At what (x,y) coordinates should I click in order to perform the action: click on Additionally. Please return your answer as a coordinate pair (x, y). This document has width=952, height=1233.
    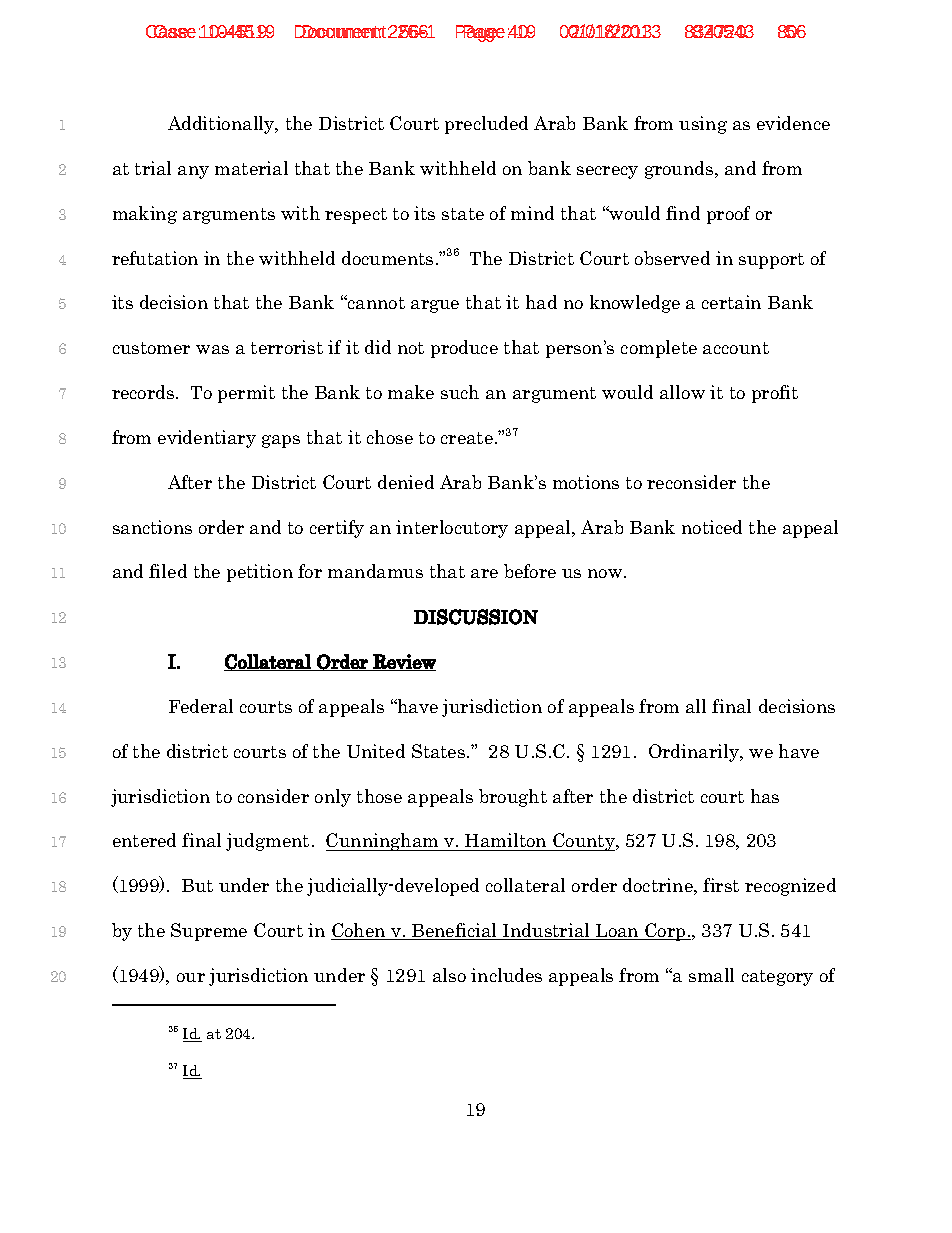
    Looking at the image, I should click on (222, 125).
